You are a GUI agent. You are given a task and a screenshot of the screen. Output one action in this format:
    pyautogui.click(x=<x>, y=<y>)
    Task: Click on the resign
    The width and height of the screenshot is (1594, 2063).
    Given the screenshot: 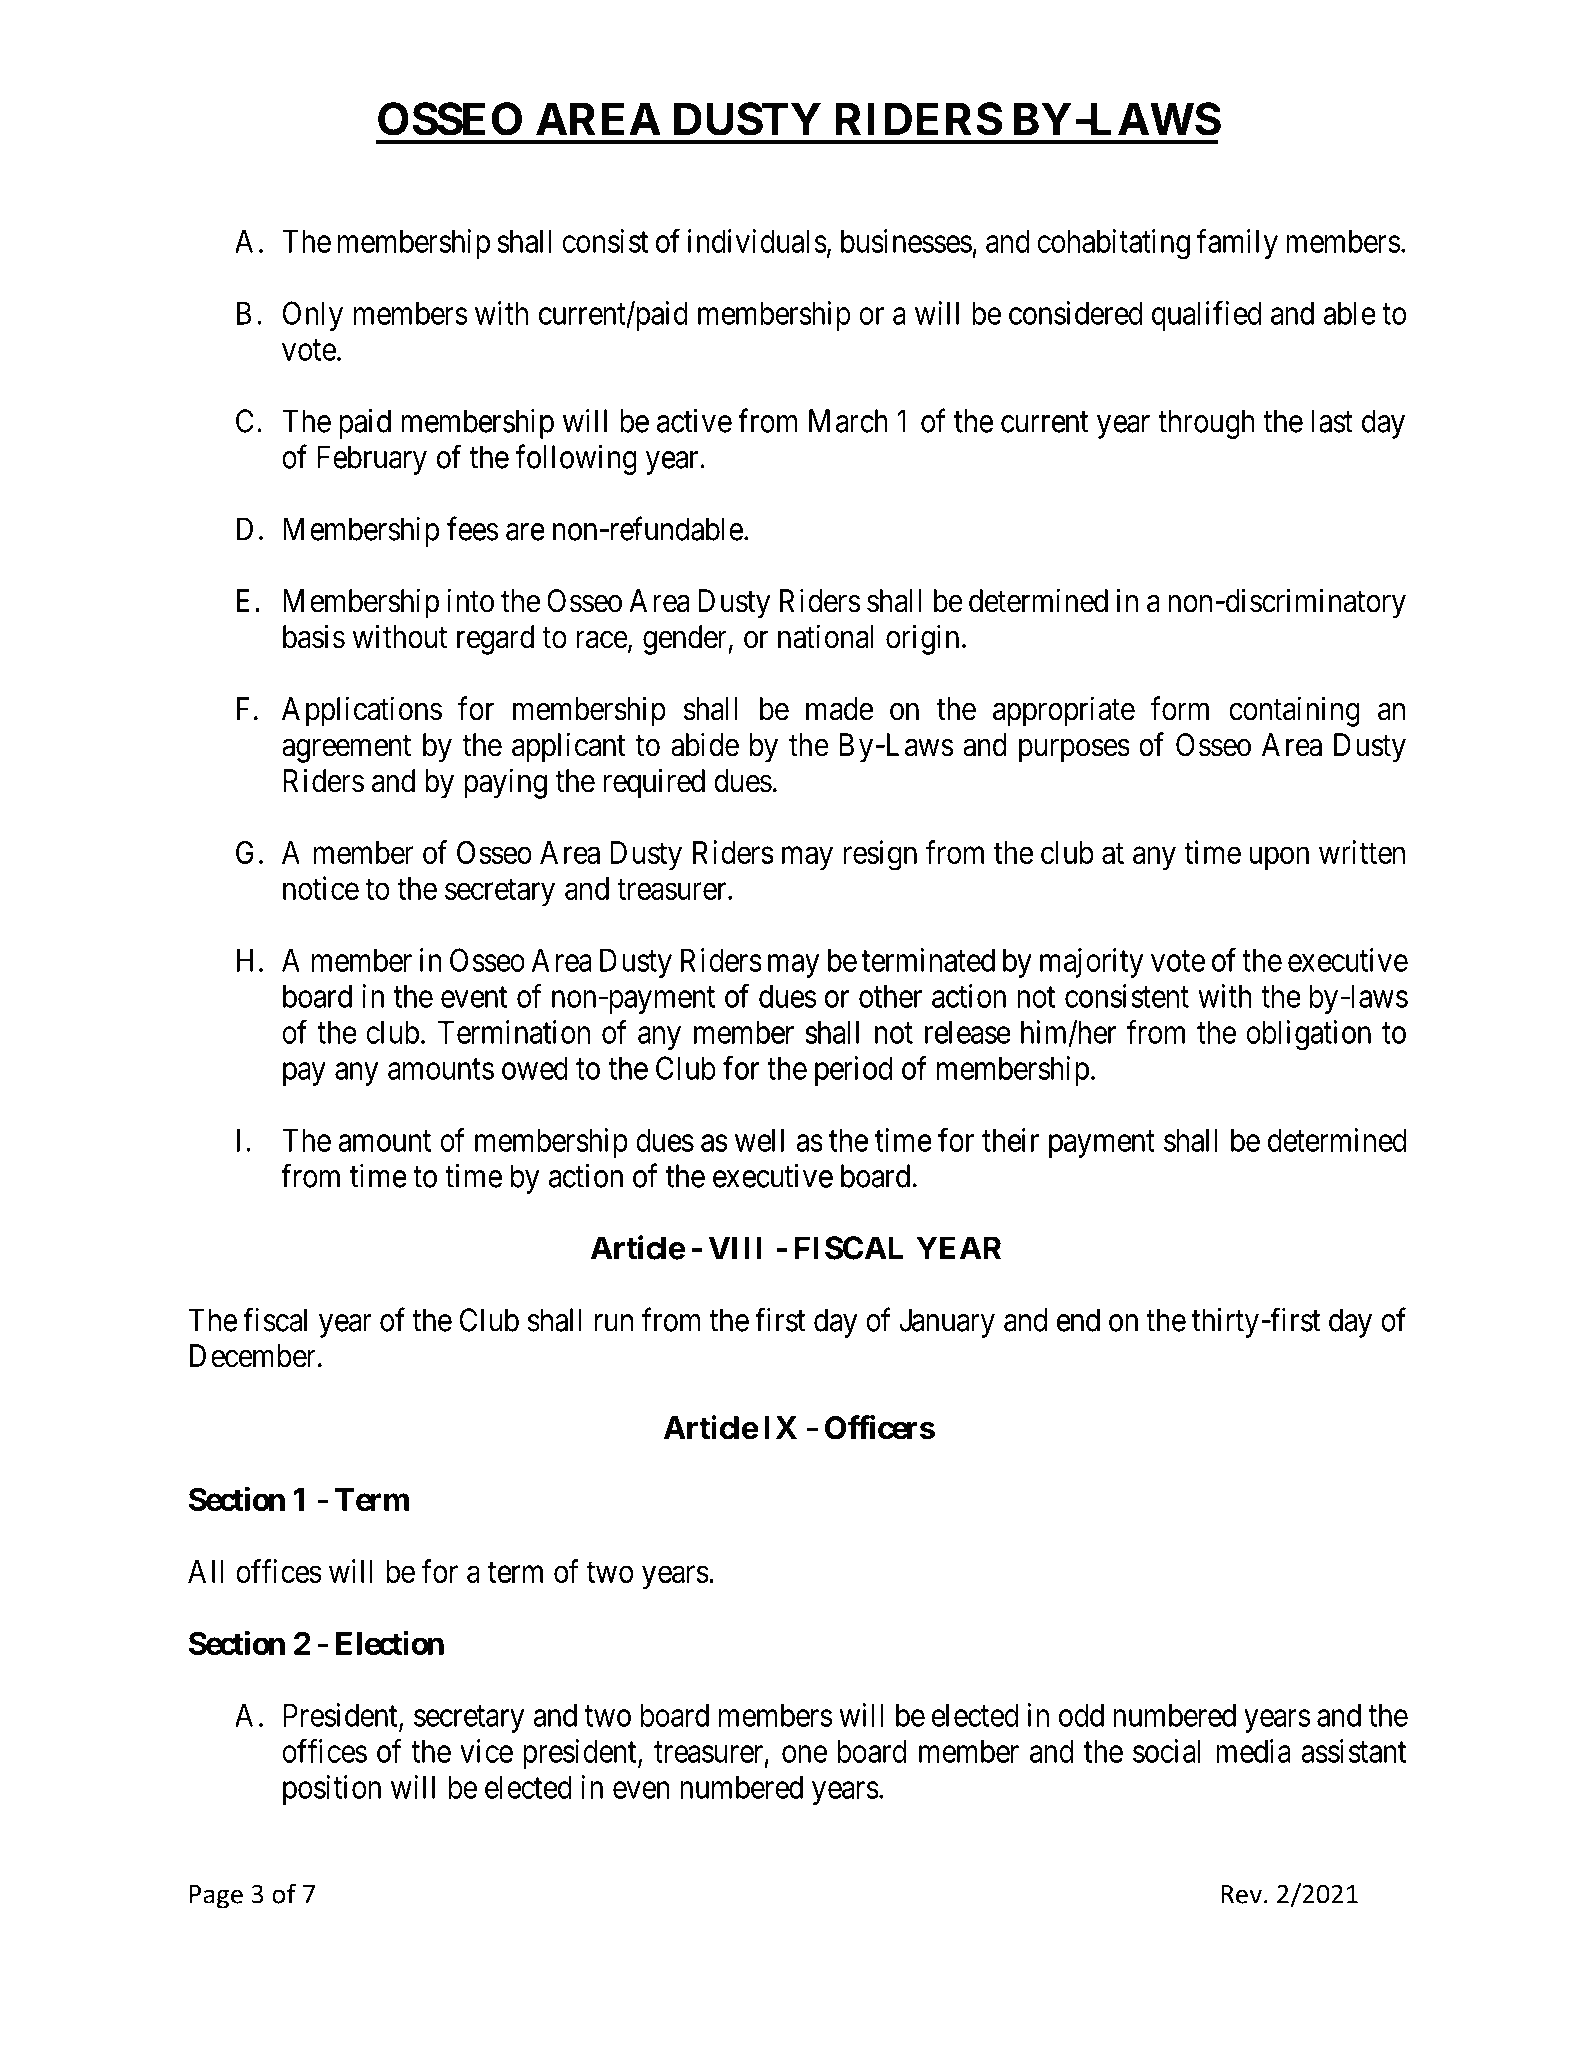 What is the action you would take?
    pyautogui.click(x=880, y=855)
